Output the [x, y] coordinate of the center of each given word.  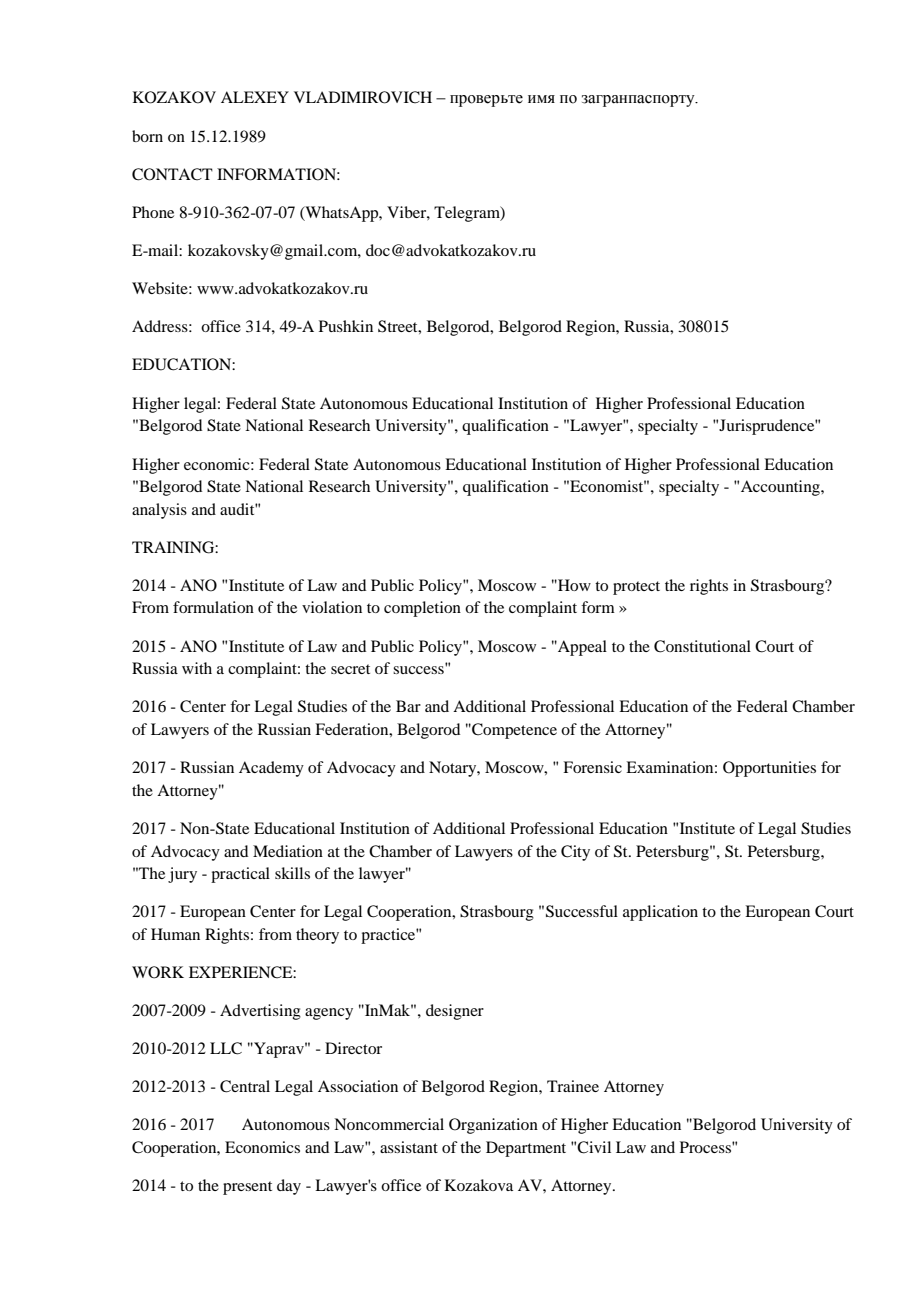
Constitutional [702, 646]
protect [636, 588]
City [575, 853]
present [247, 1188]
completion [422, 609]
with [197, 668]
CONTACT [172, 174]
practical [240, 875]
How [573, 585]
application [660, 913]
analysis [159, 511]
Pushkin [346, 326]
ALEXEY [255, 97]
